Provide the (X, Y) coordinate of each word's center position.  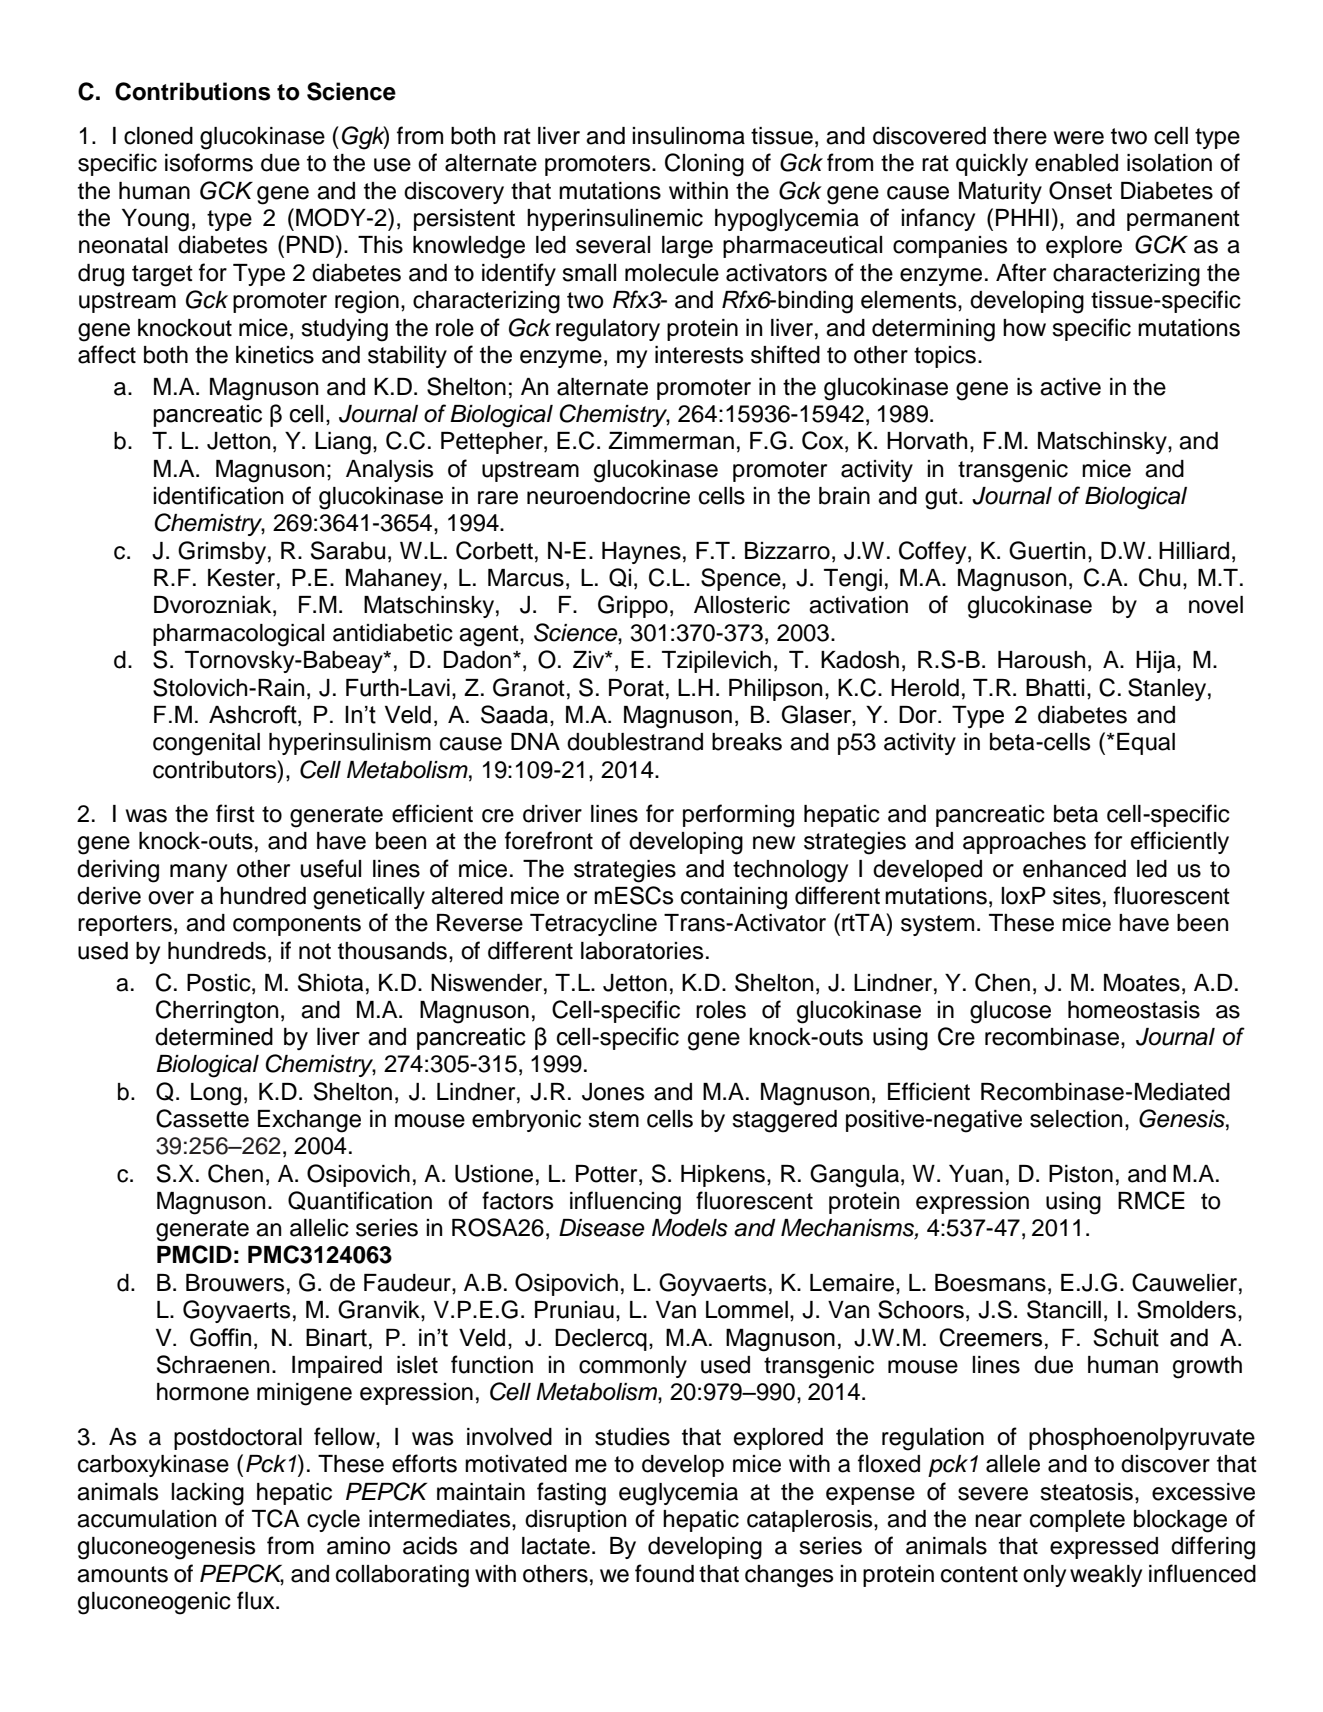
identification (218, 495)
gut (942, 499)
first (235, 813)
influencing (625, 1203)
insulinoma (688, 136)
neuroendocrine (608, 496)
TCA (276, 1518)
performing (738, 816)
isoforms (209, 162)
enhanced (1074, 869)
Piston (1081, 1174)
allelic (319, 1228)
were (1079, 138)
